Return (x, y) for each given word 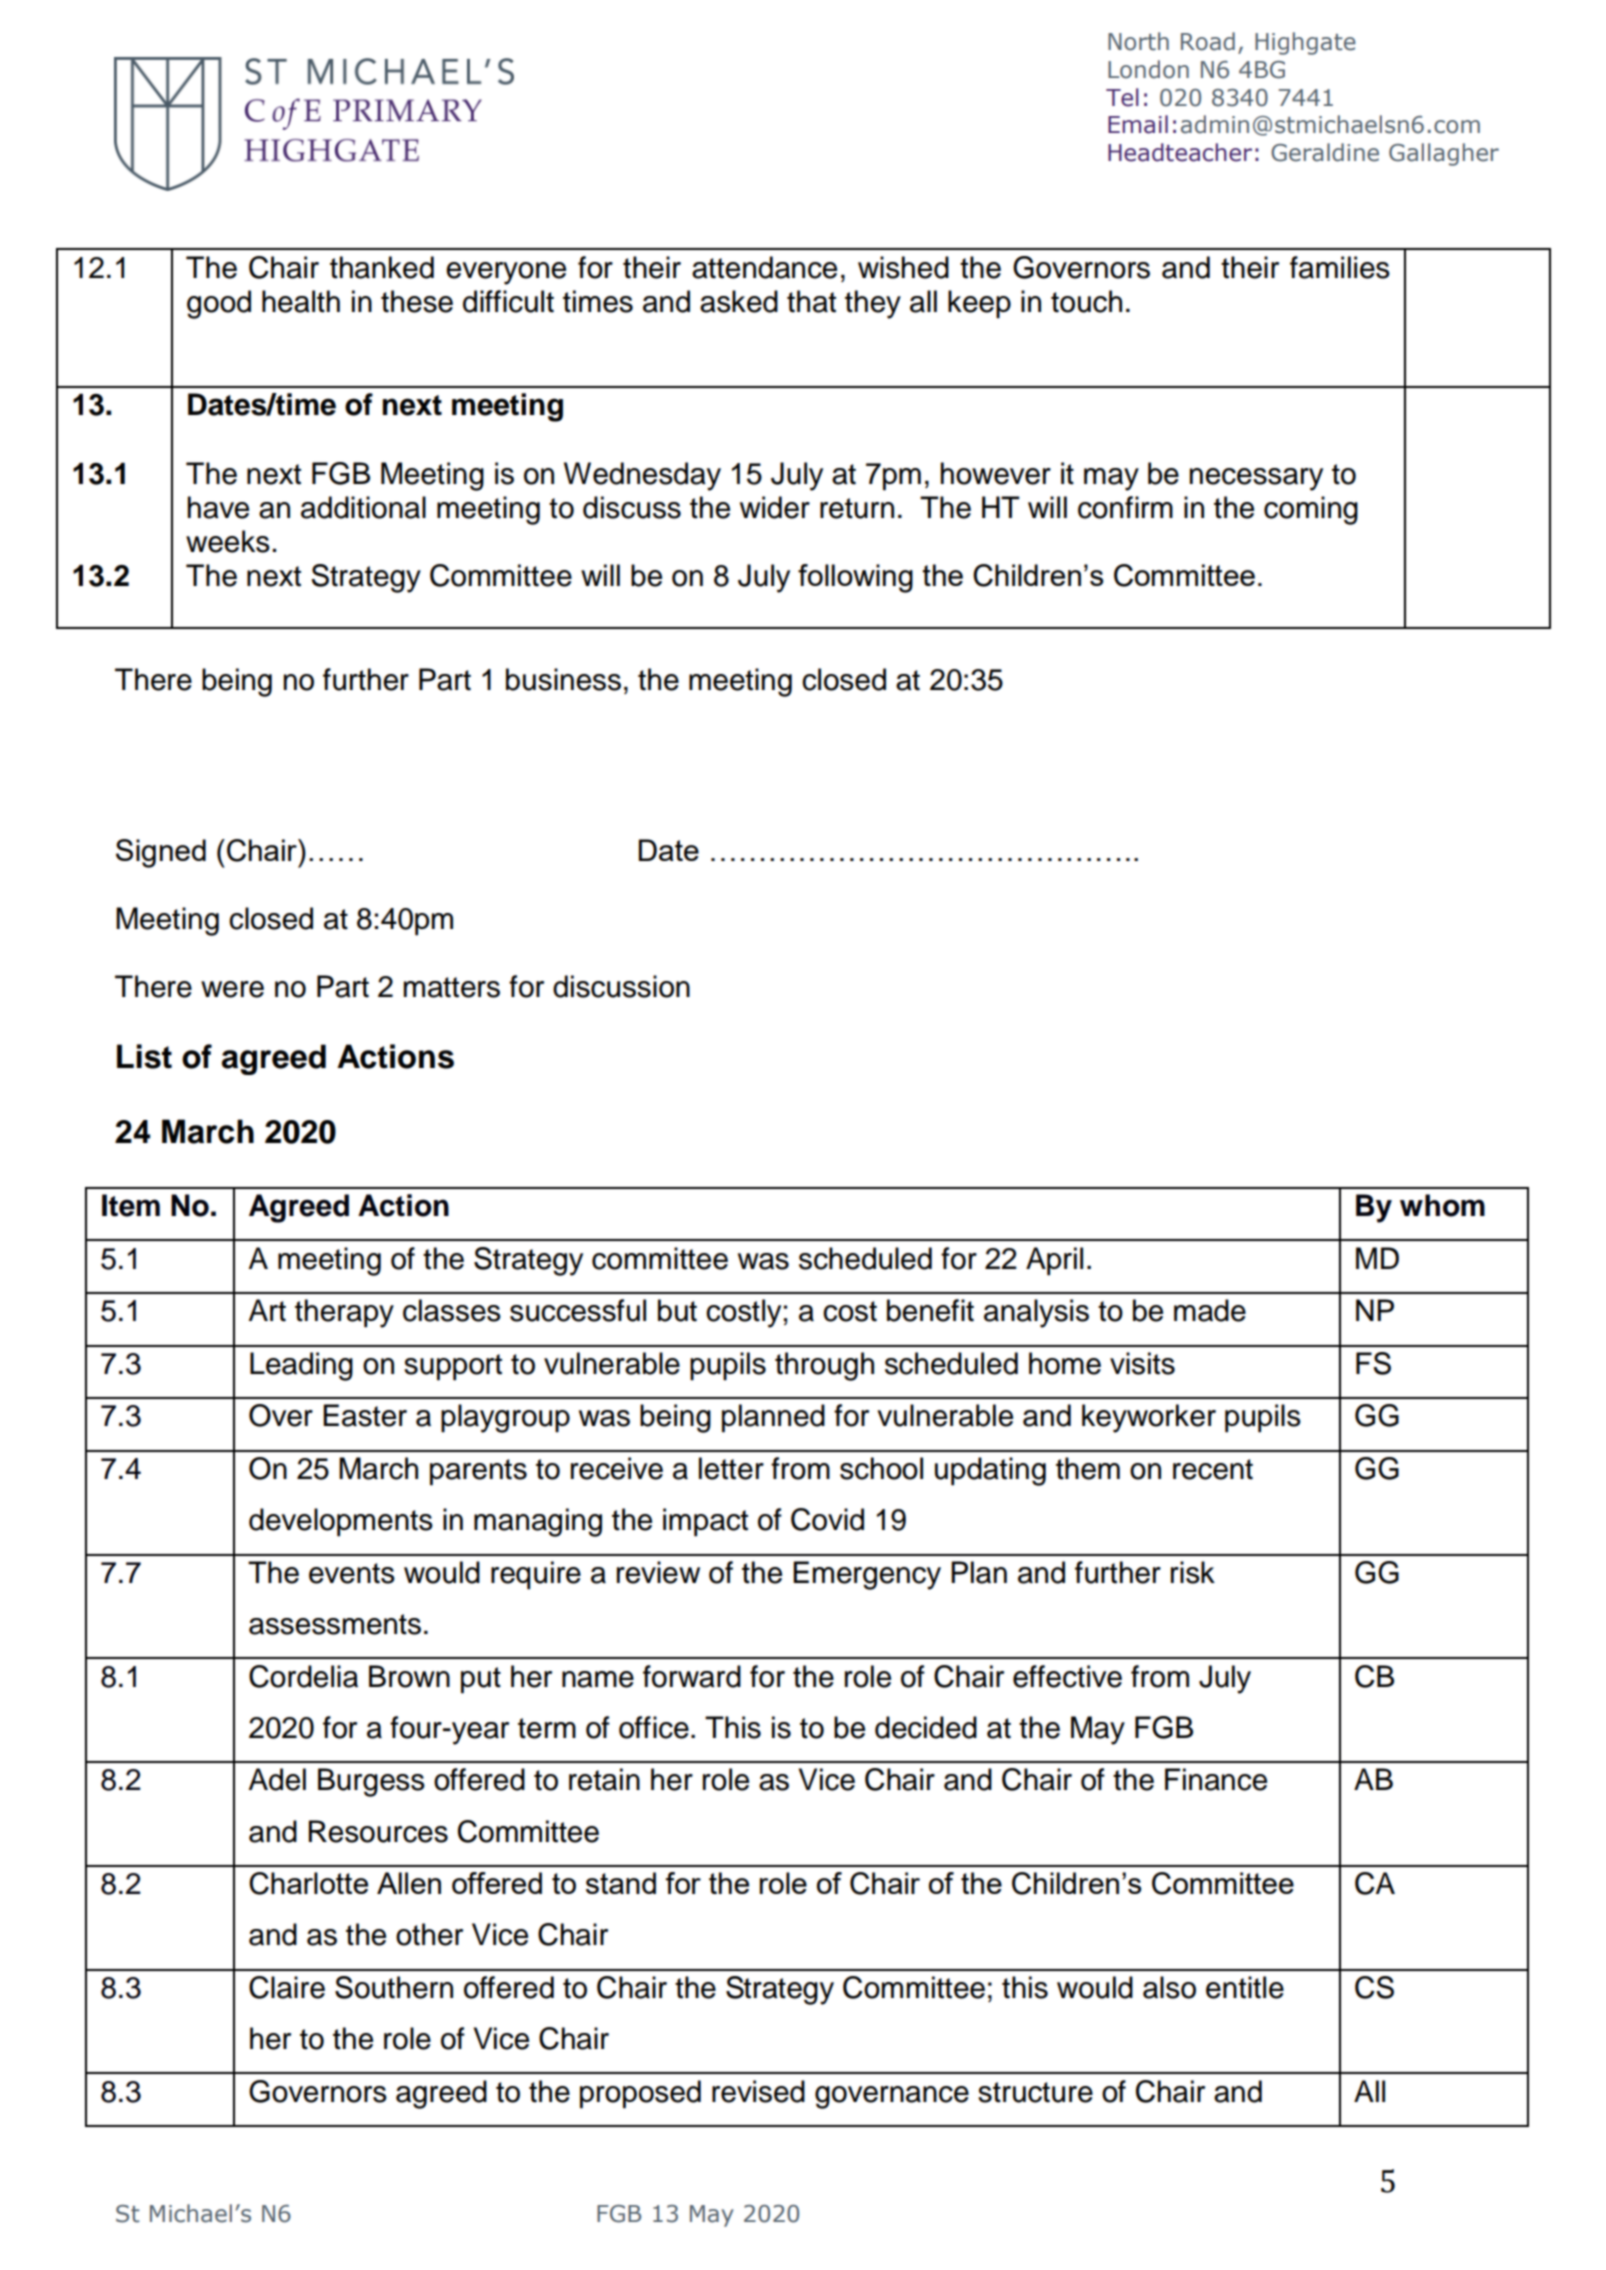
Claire (287, 1987)
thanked (382, 267)
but (677, 1310)
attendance (764, 267)
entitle (1245, 1987)
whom (1442, 1205)
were (232, 989)
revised (758, 2091)
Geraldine (1325, 152)
